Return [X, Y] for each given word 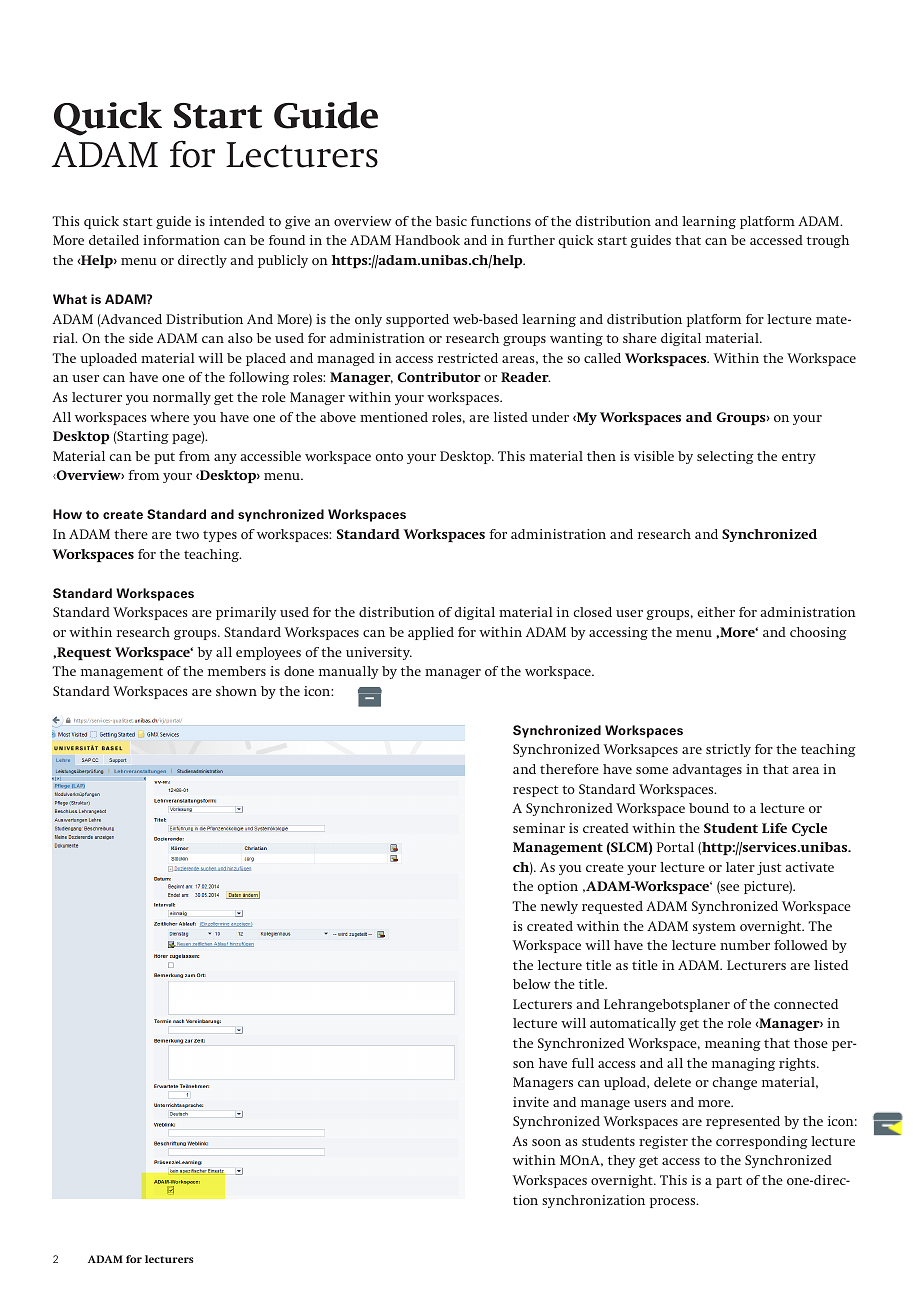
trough [828, 241]
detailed [114, 240]
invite [531, 1102]
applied [431, 633]
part [729, 1182]
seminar [539, 828]
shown [236, 691]
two [187, 534]
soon [546, 1142]
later [740, 867]
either [716, 612]
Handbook [427, 240]
